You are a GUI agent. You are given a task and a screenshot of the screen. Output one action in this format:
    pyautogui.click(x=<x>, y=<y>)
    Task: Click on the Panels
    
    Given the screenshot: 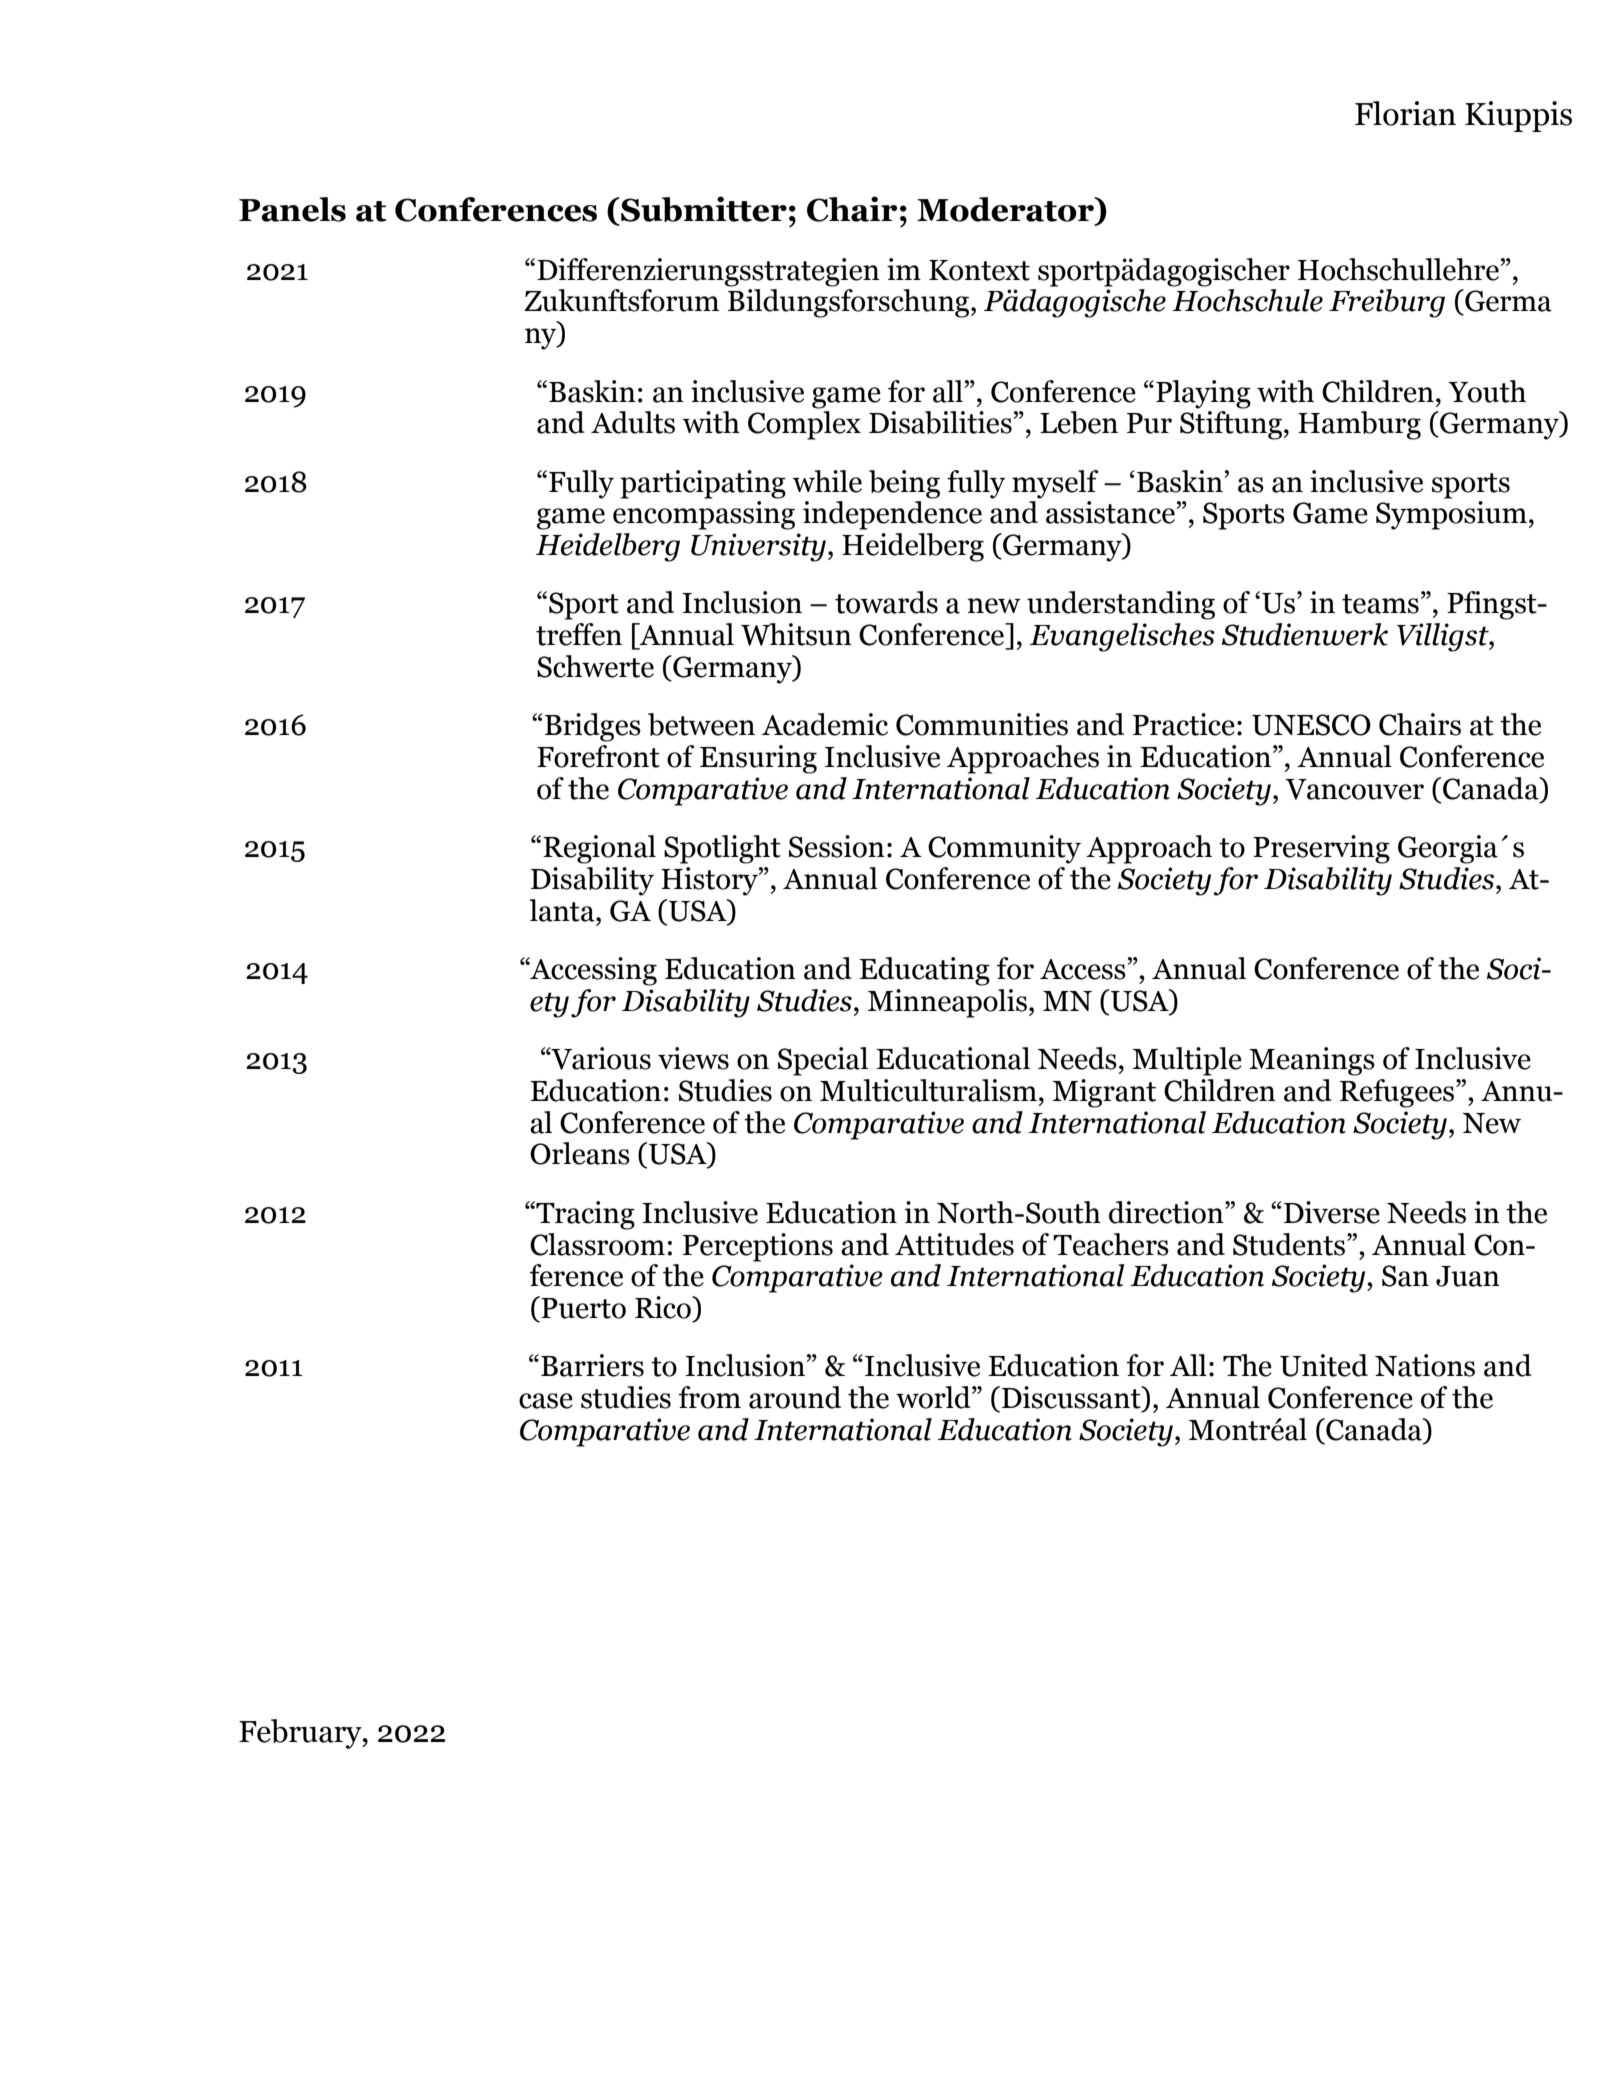 What is the action you would take?
    pyautogui.click(x=292, y=209)
